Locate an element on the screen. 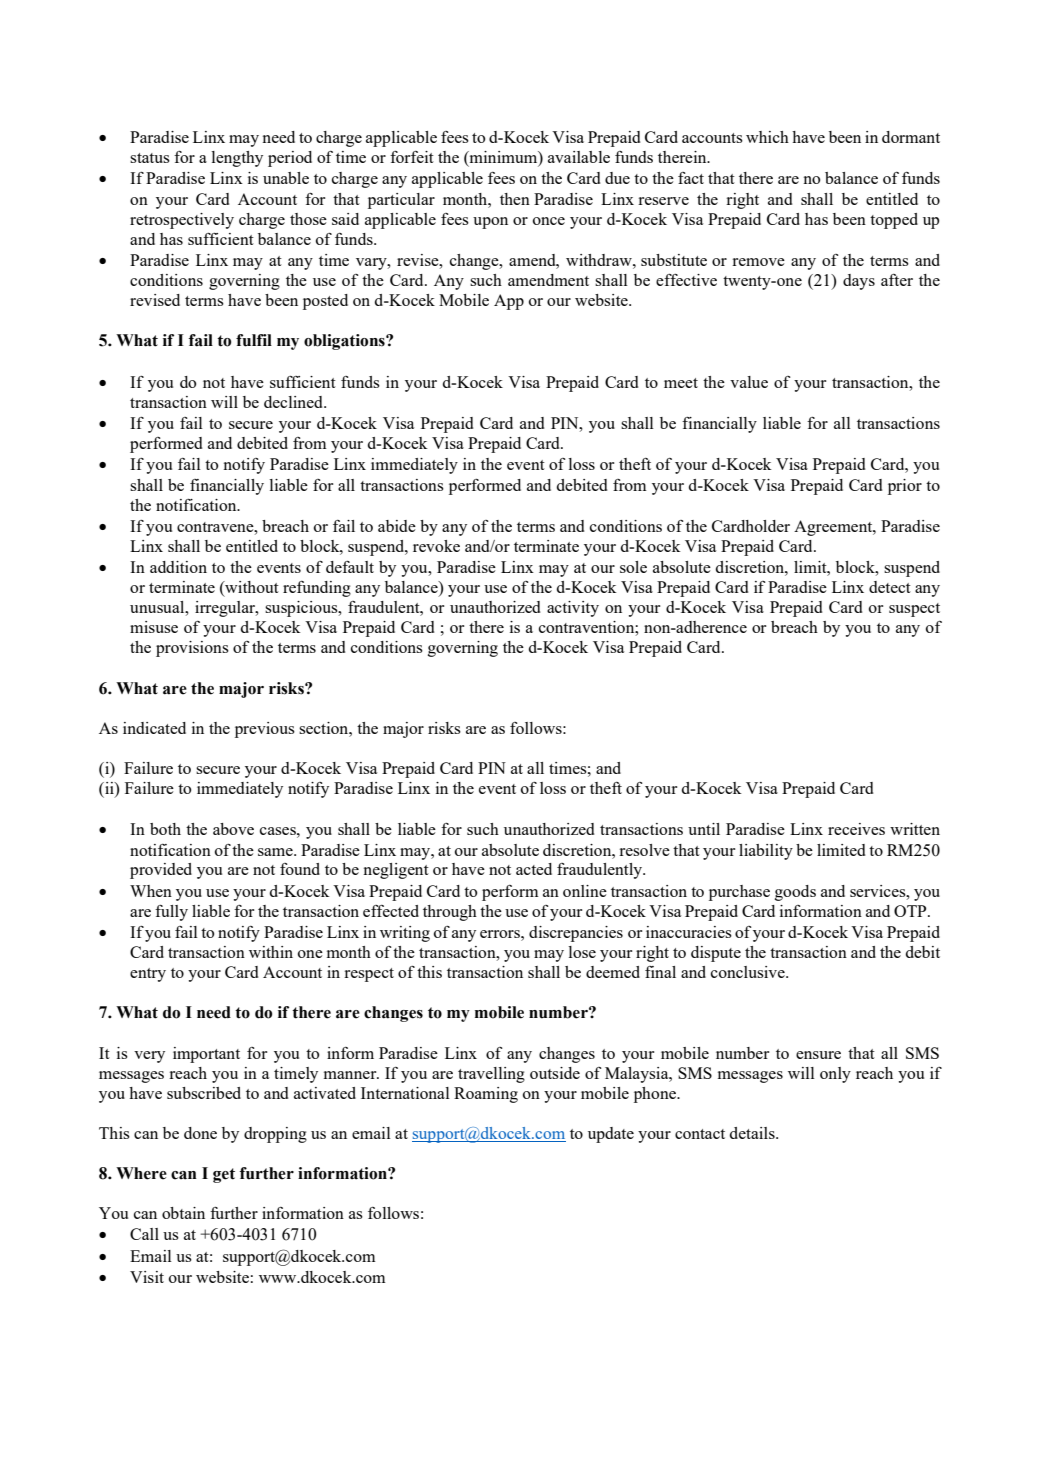 Image resolution: width=1039 pixels, height=1469 pixels. update is located at coordinates (611, 1135).
